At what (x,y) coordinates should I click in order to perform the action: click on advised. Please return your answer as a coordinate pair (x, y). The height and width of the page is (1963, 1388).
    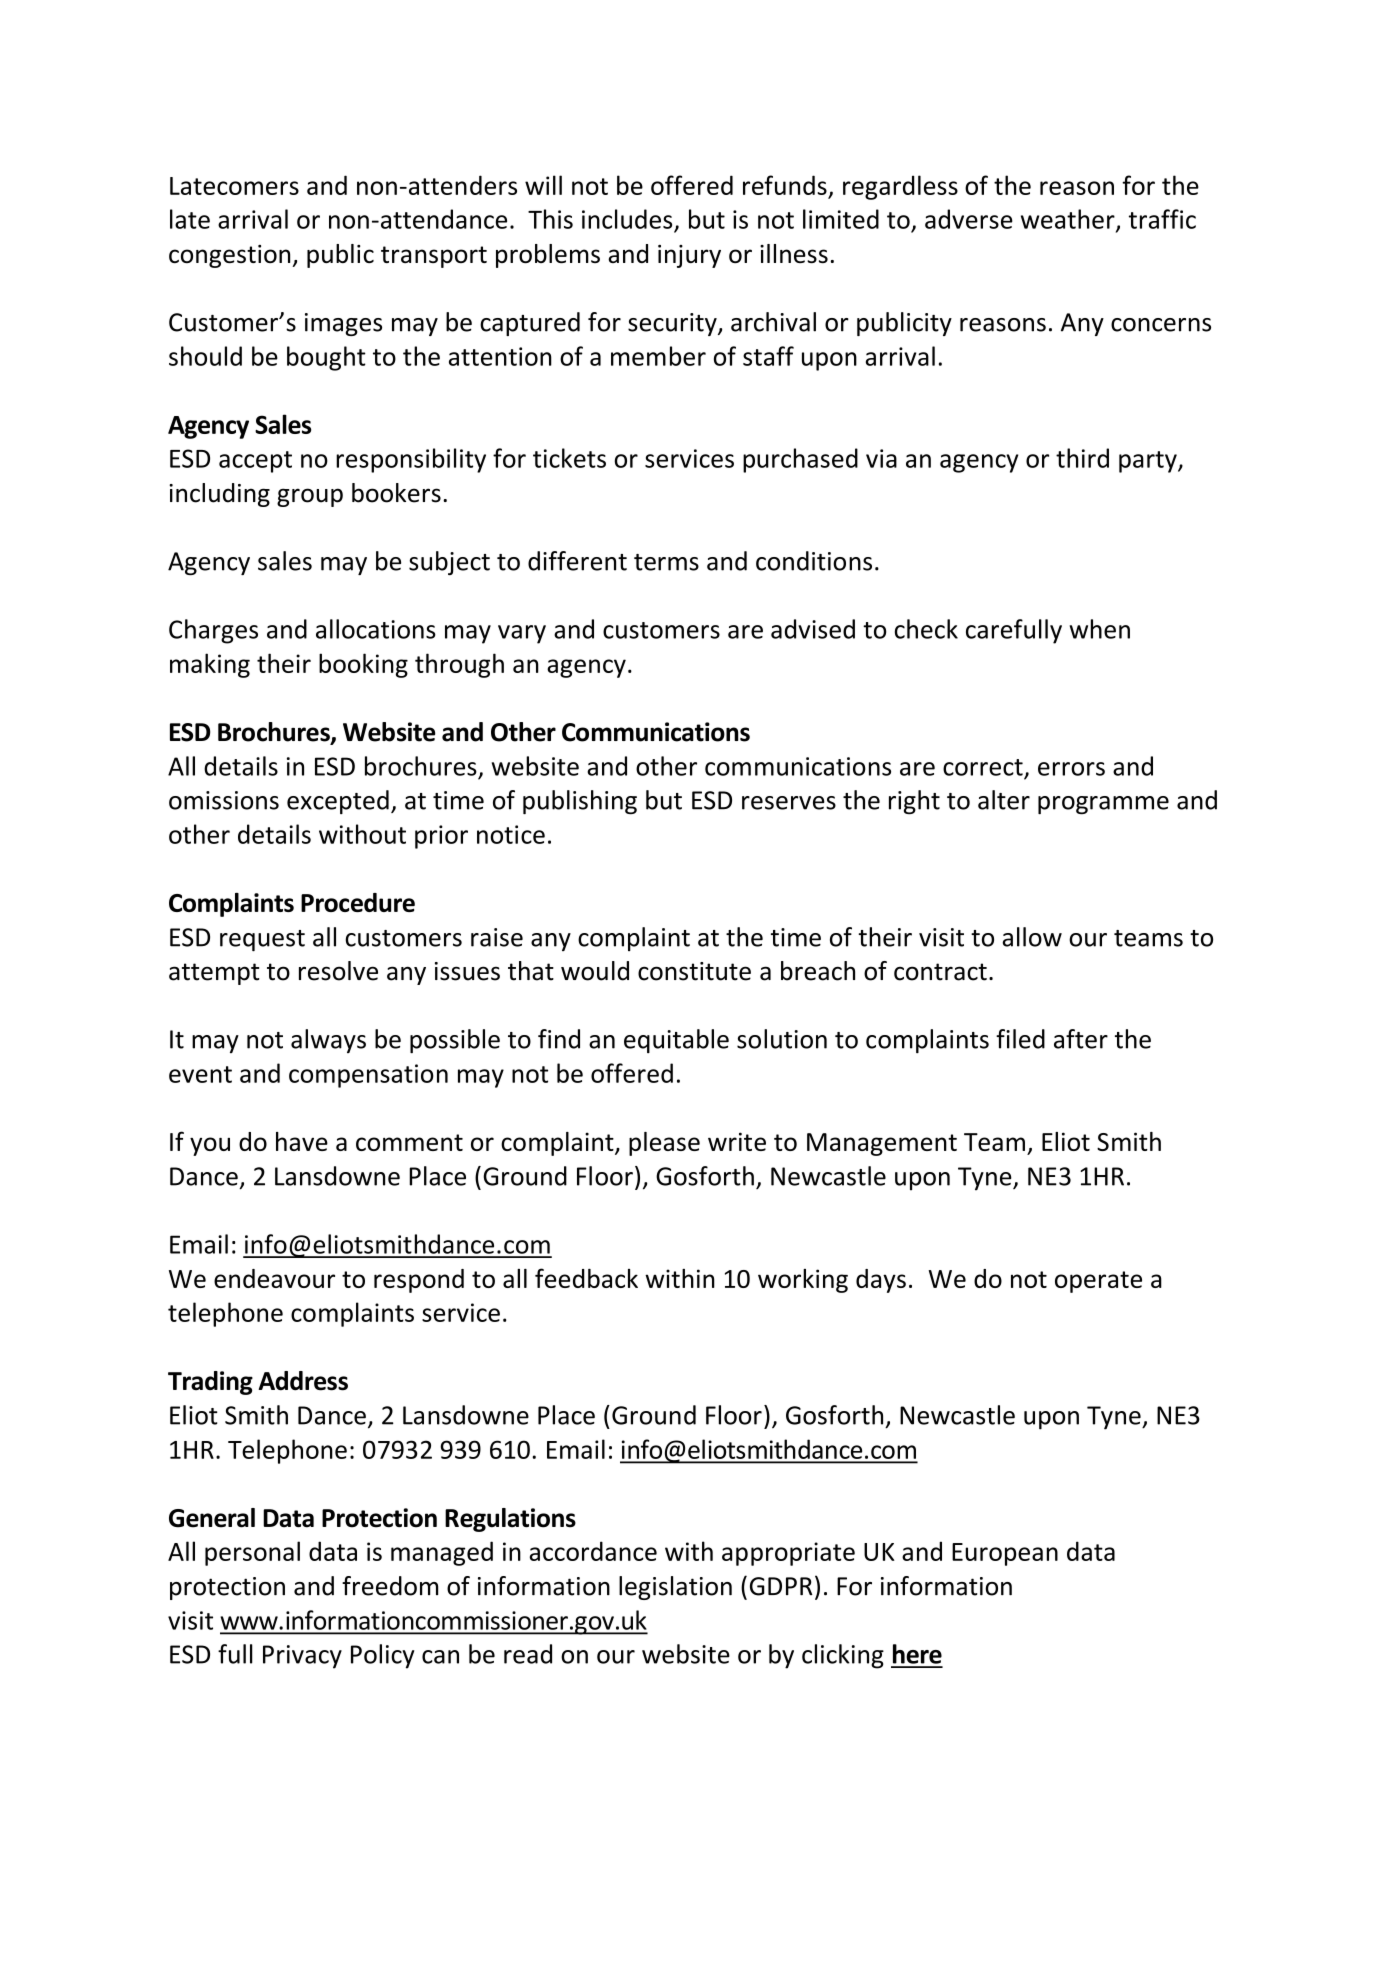
    Looking at the image, I should click on (813, 629).
